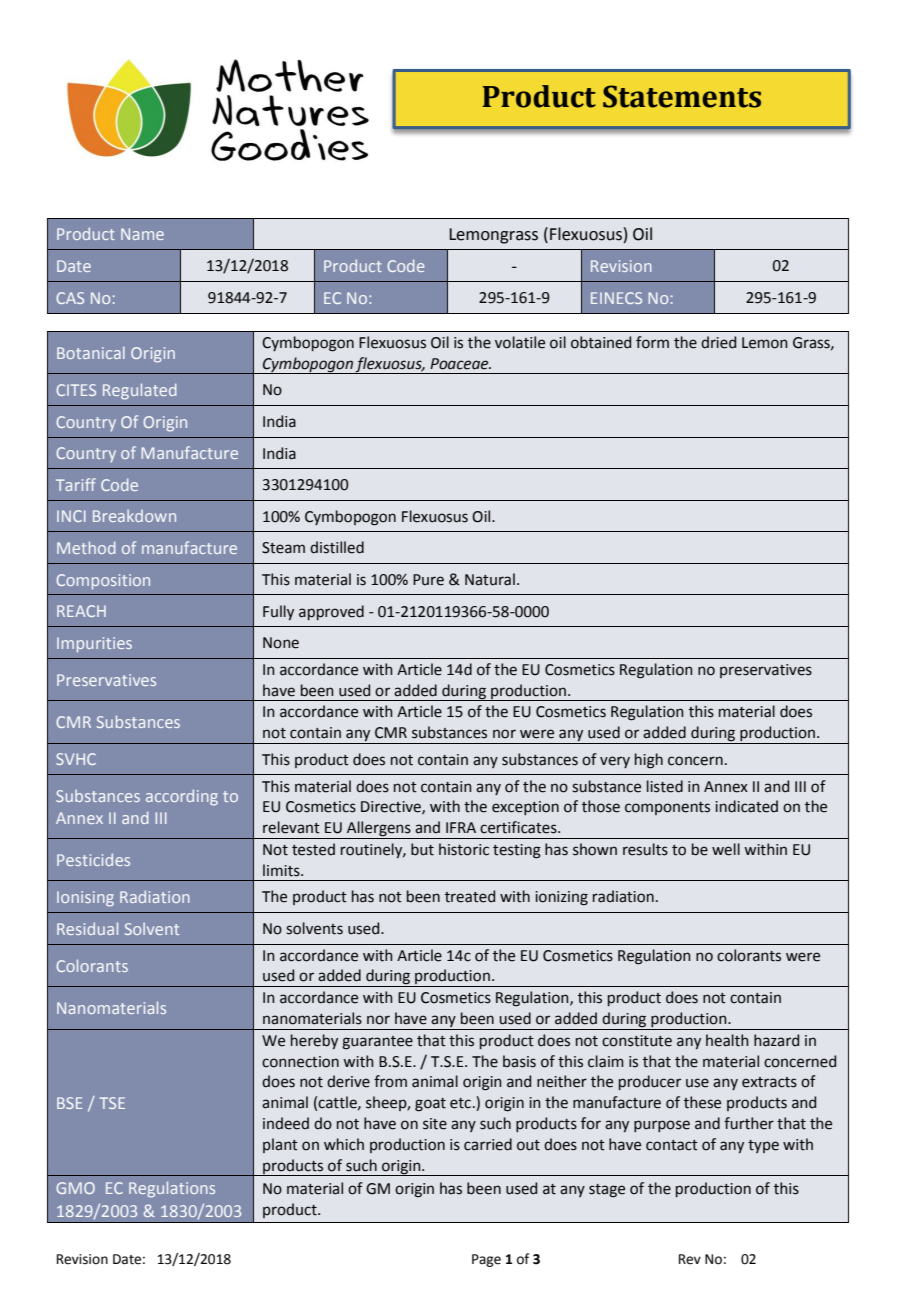 This image has width=924, height=1308. I want to click on Poaceae, so click(460, 364).
